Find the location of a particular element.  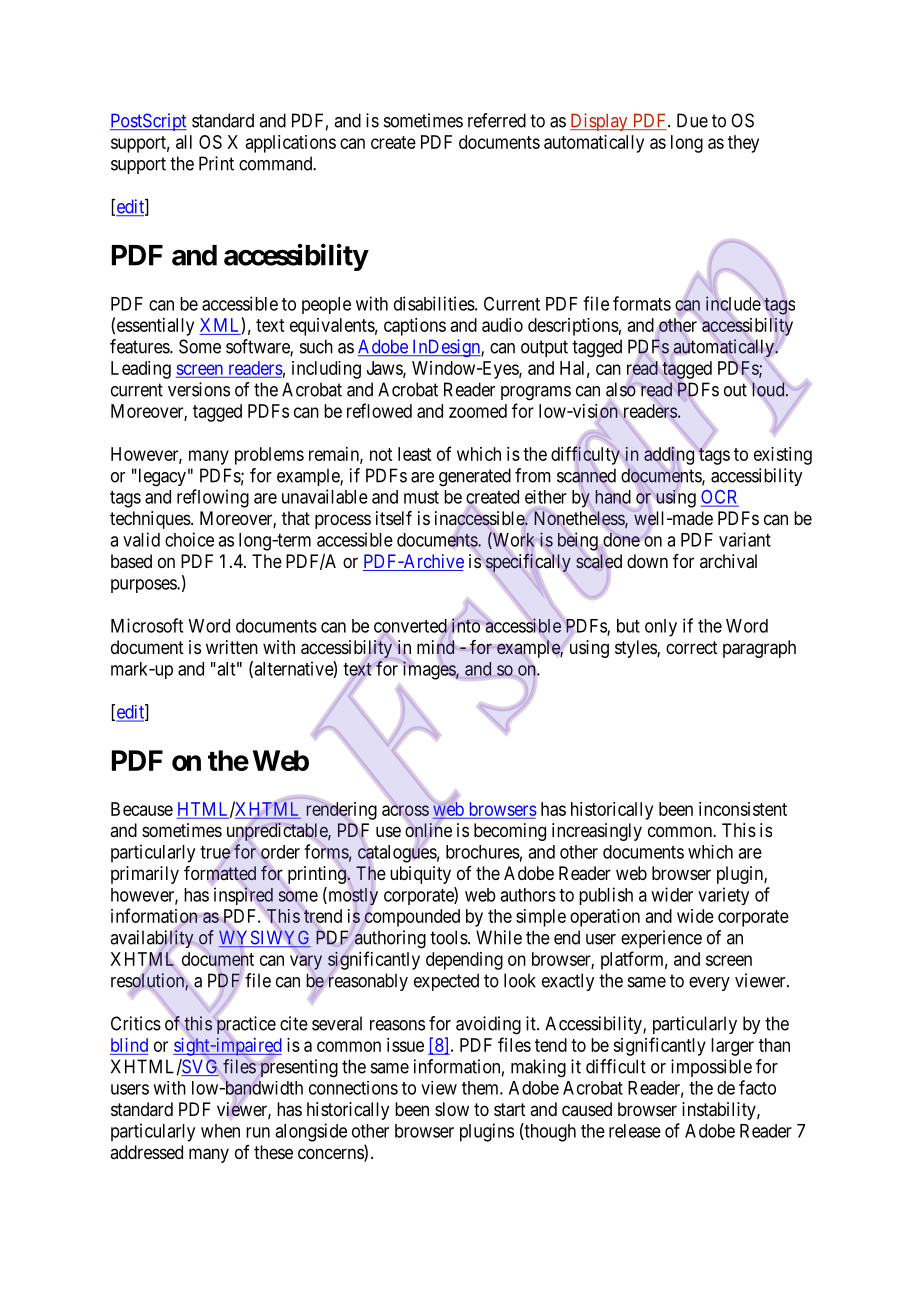

applications is located at coordinates (291, 144).
